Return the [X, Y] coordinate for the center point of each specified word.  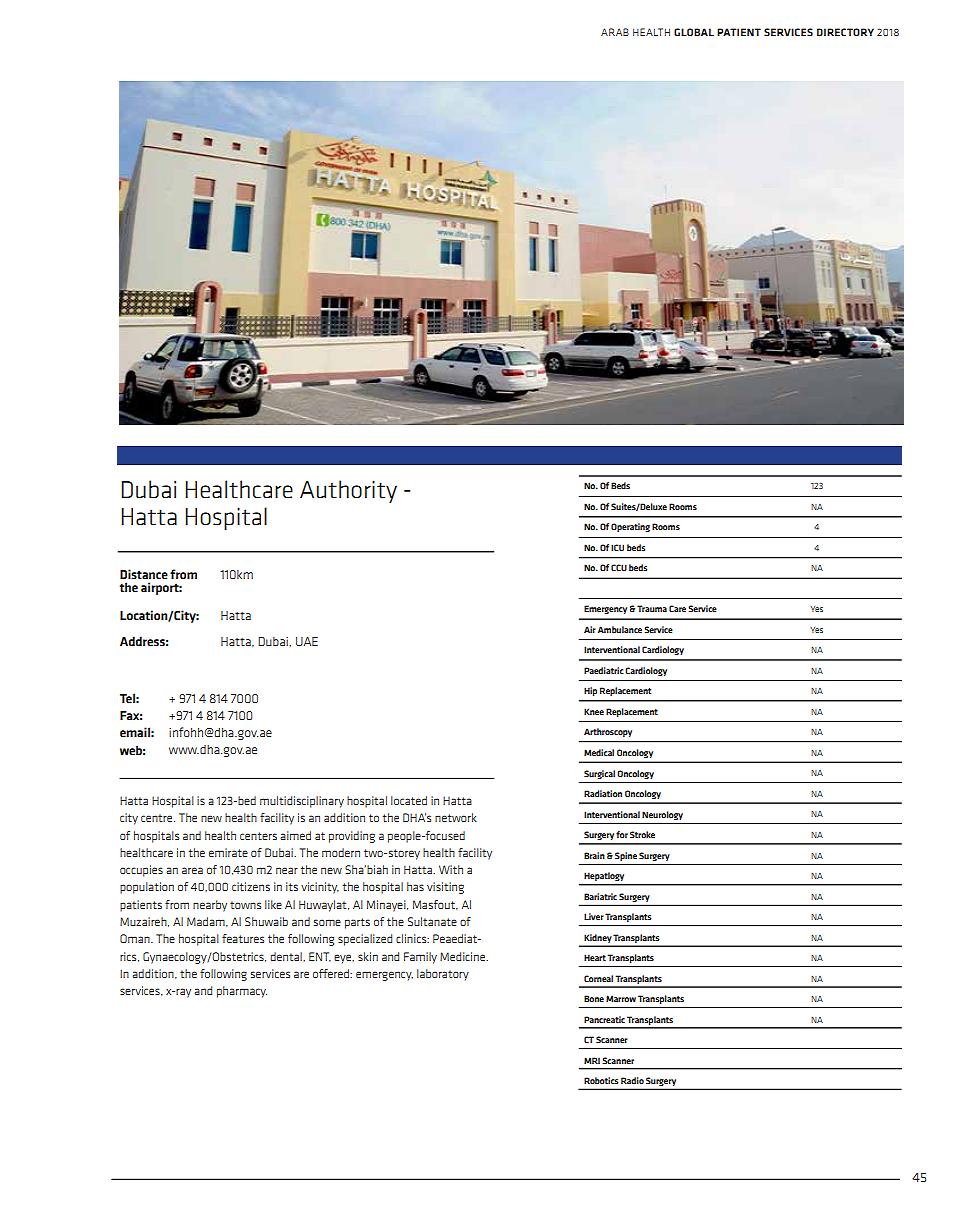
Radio [632, 1080]
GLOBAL [694, 32]
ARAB [615, 32]
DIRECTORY [845, 32]
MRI [592, 1060]
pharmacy [242, 992]
